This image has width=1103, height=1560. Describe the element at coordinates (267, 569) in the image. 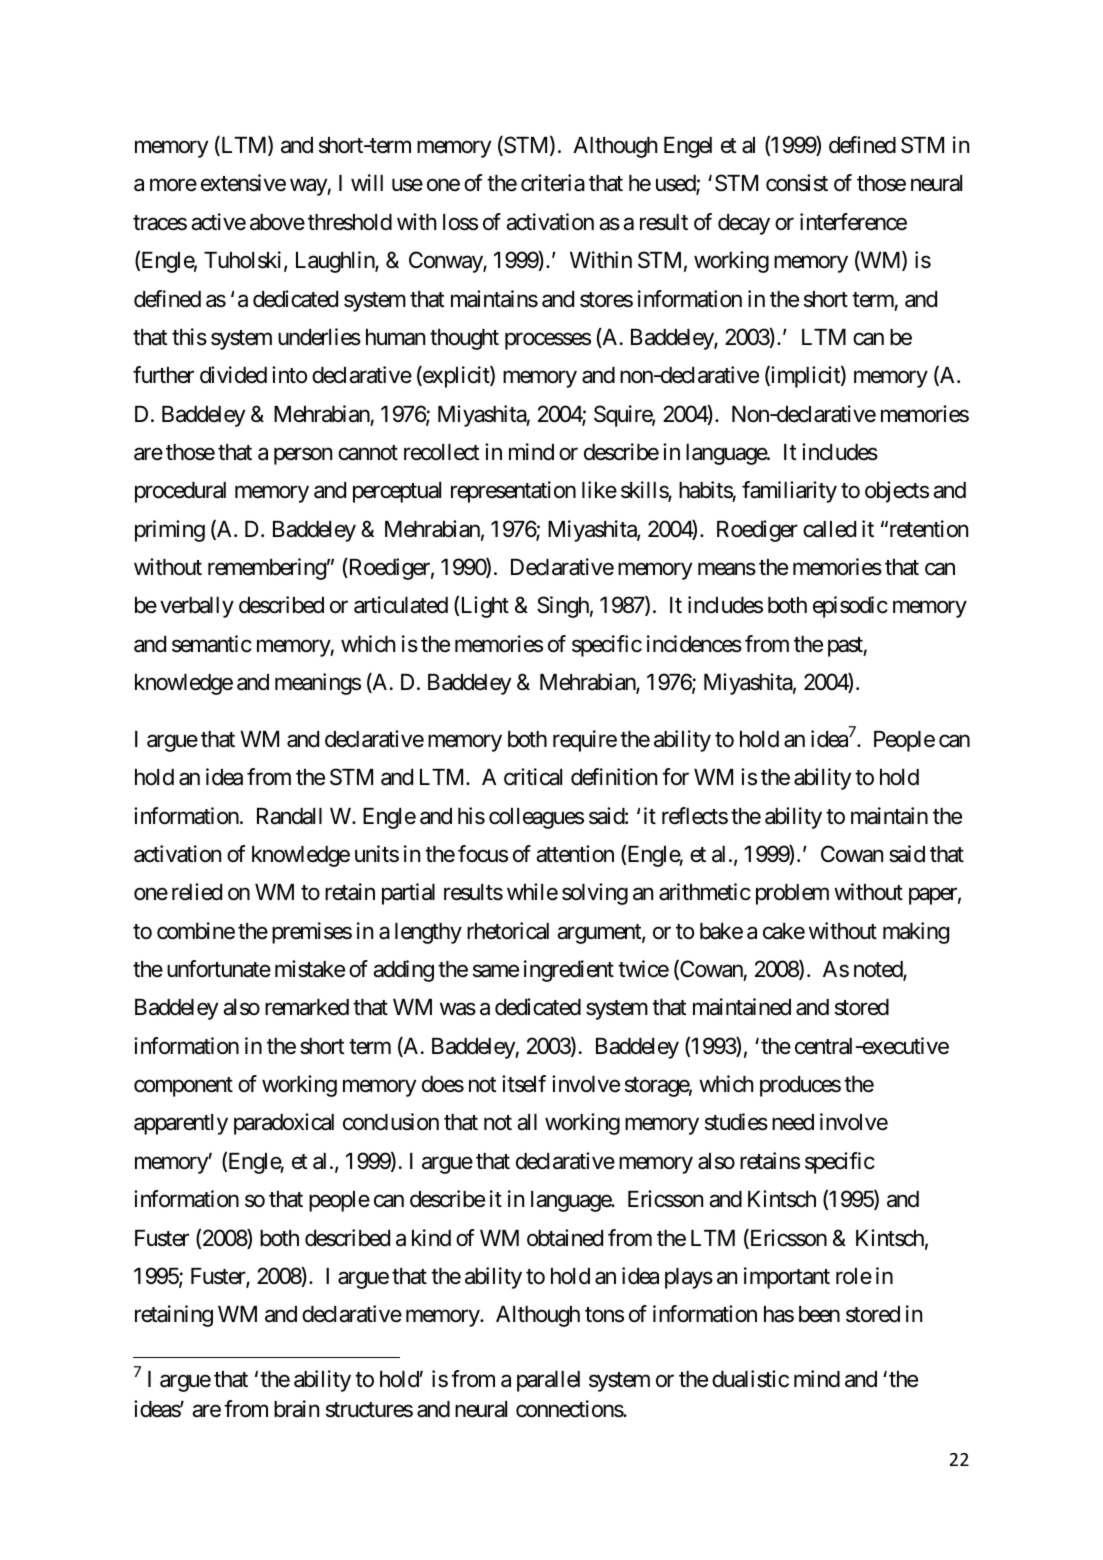

I see `remembering` at that location.
